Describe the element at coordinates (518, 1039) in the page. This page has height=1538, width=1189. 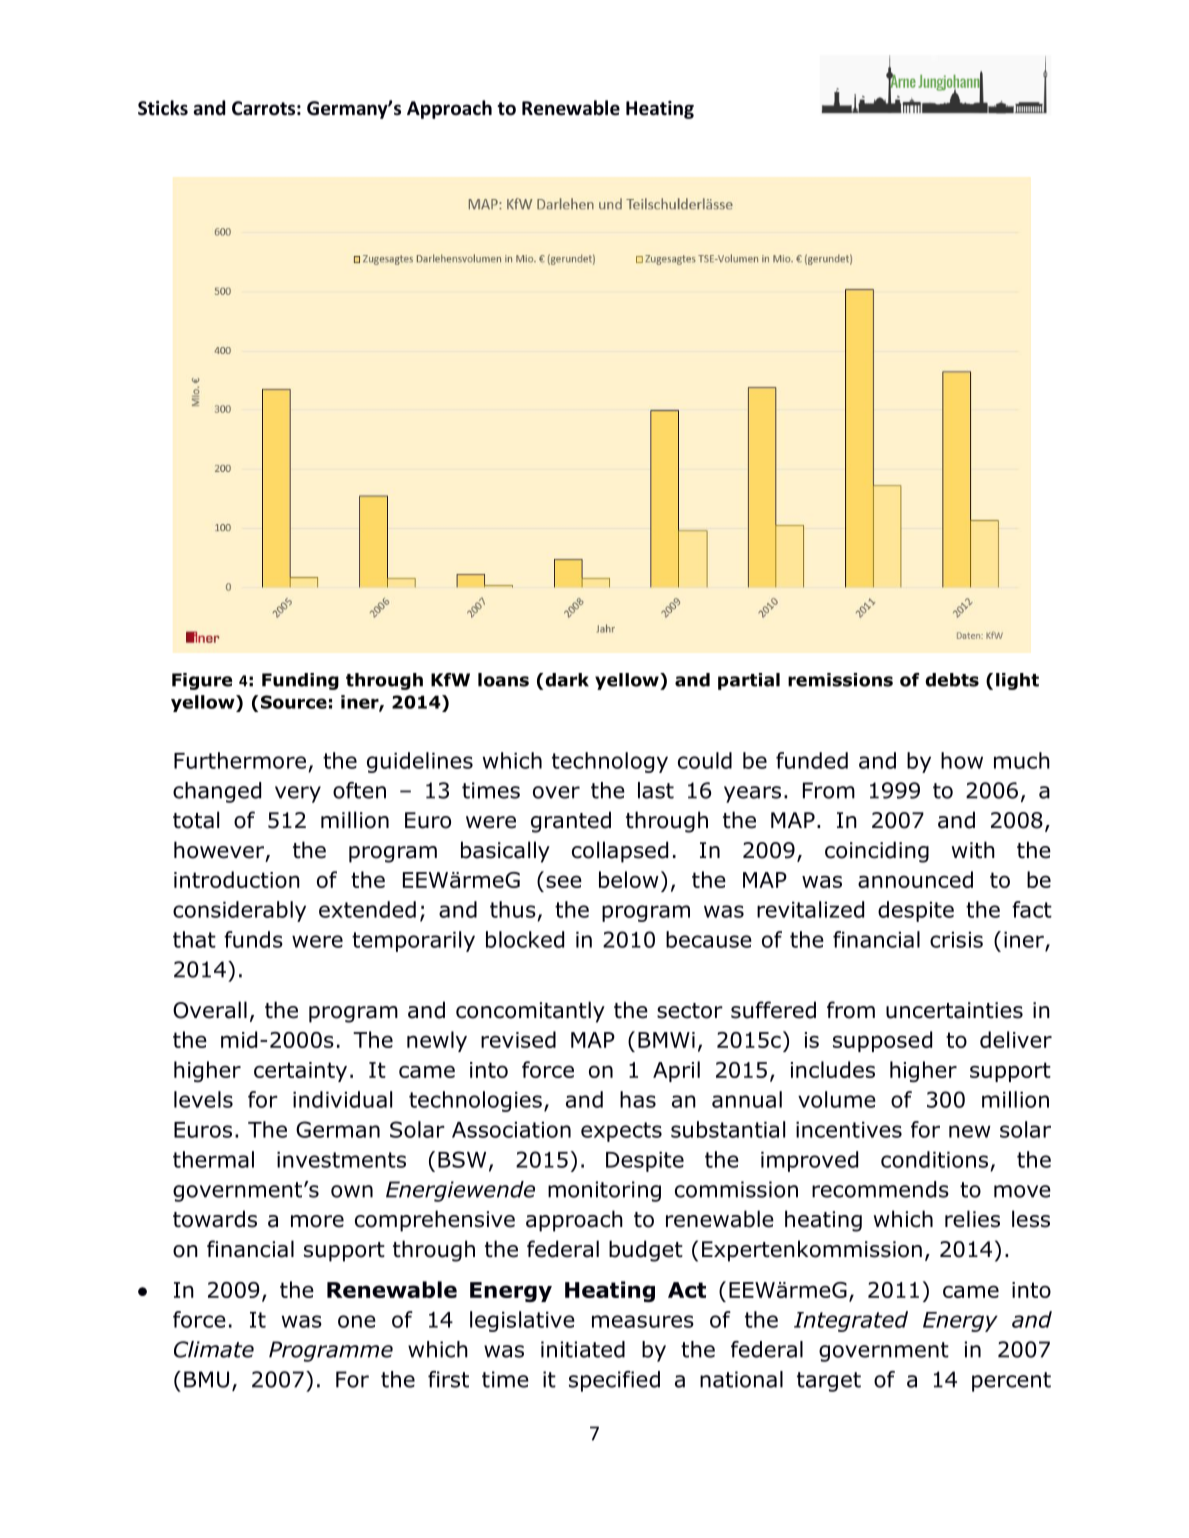
I see `revised` at that location.
